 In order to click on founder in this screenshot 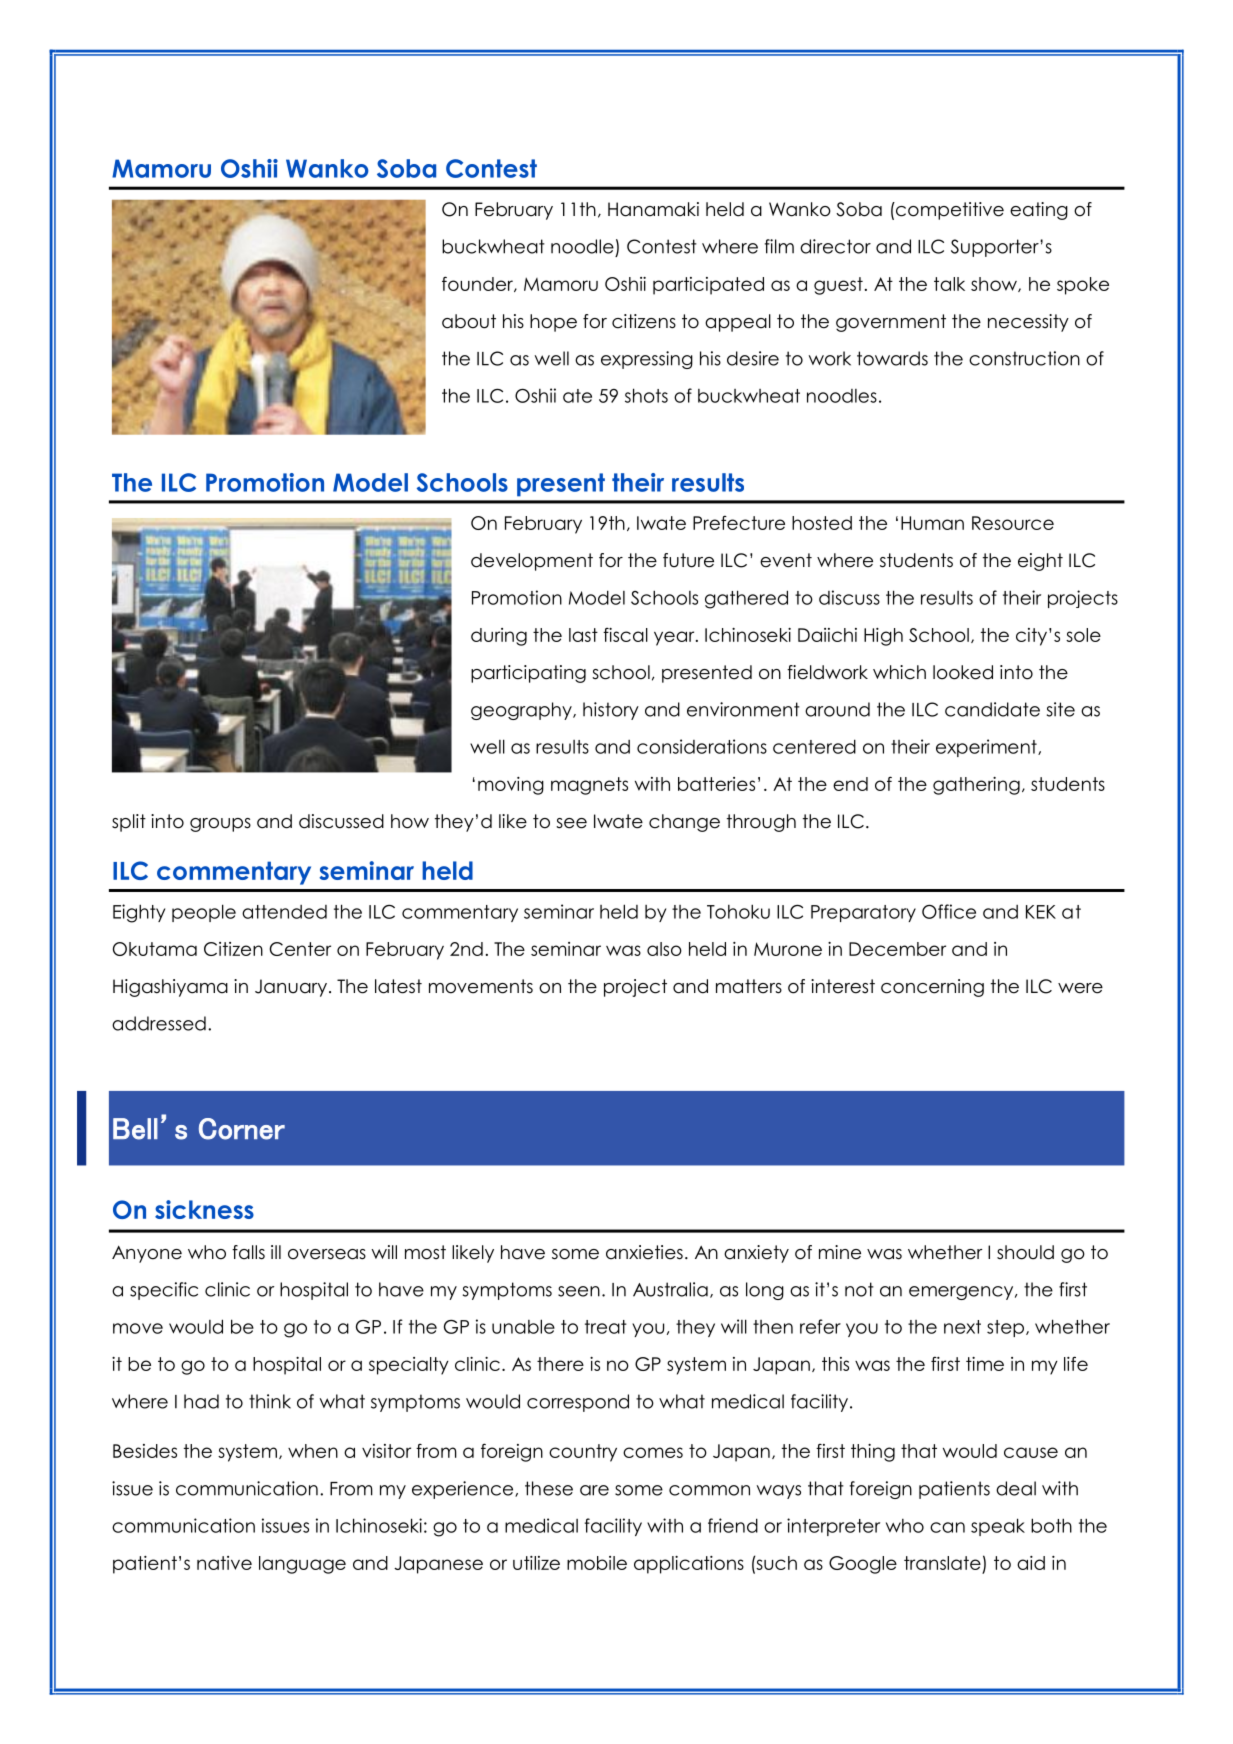, I will do `click(478, 284)`.
